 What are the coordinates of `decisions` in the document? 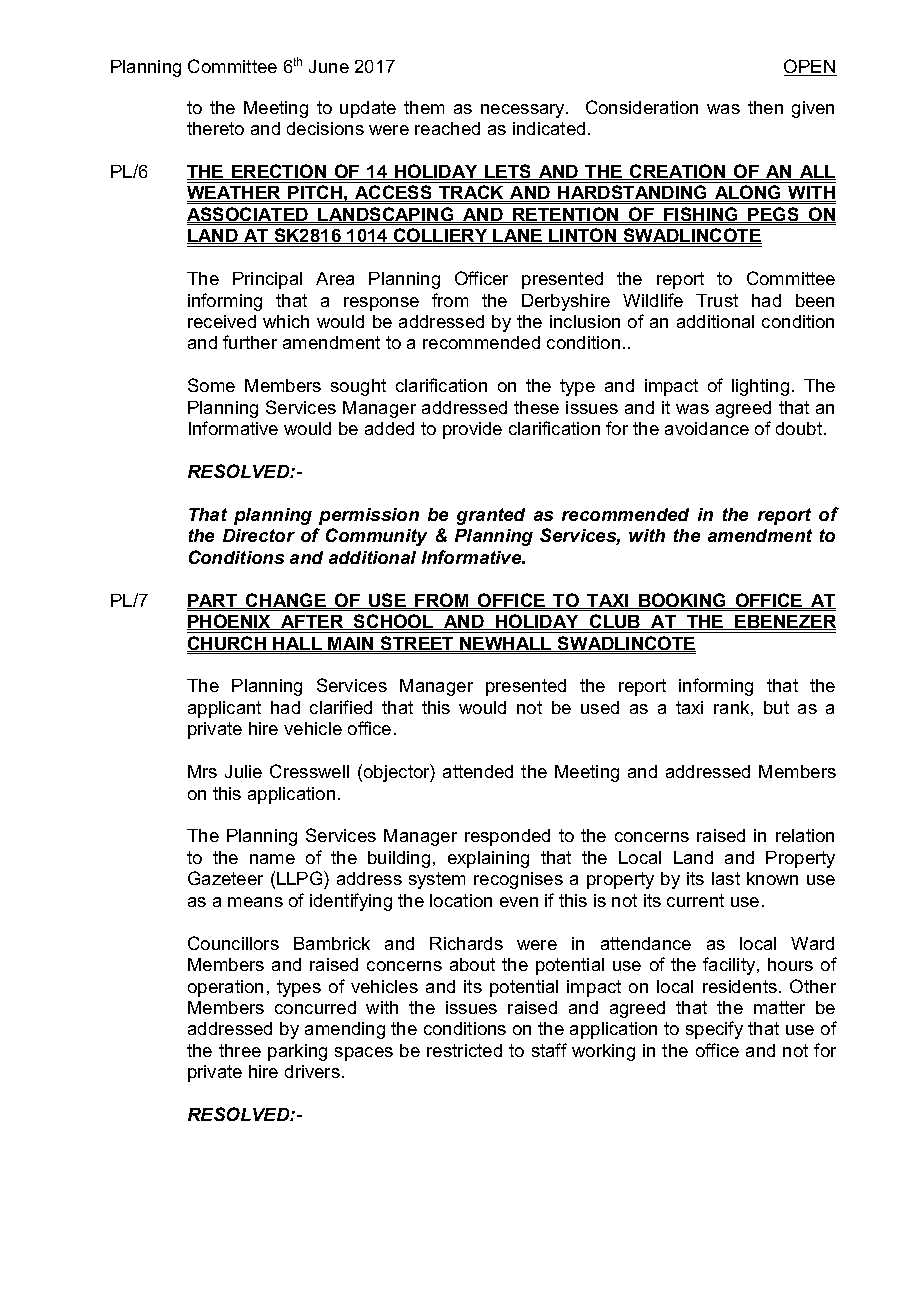 It's located at (325, 128).
